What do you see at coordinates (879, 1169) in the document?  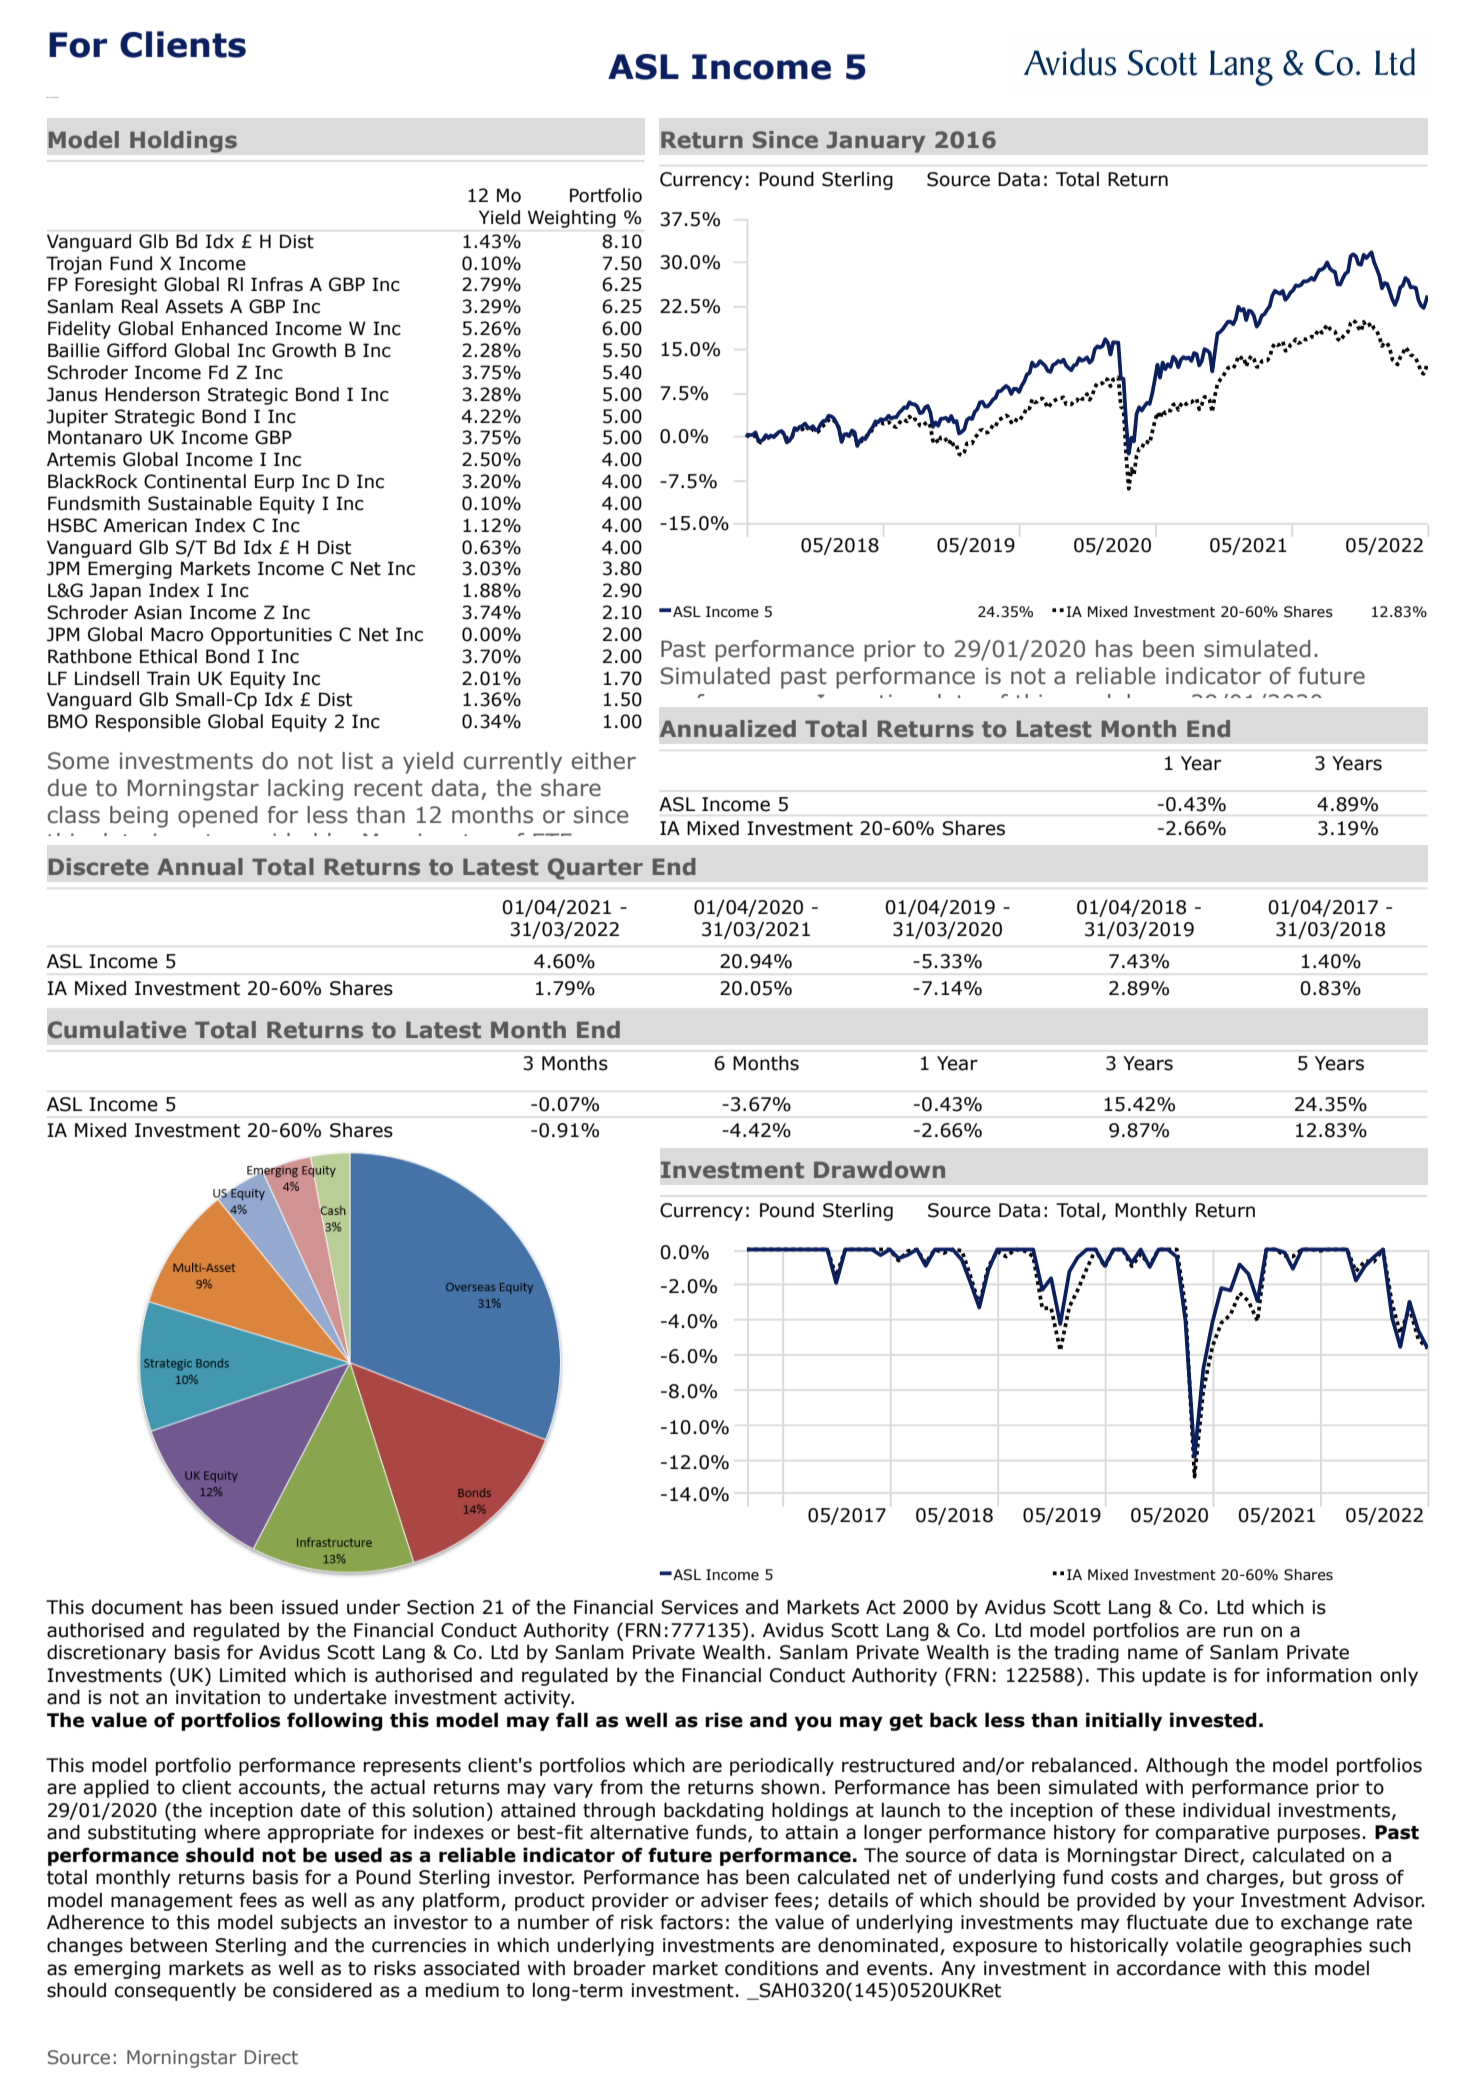 I see `Drawdown` at bounding box center [879, 1169].
